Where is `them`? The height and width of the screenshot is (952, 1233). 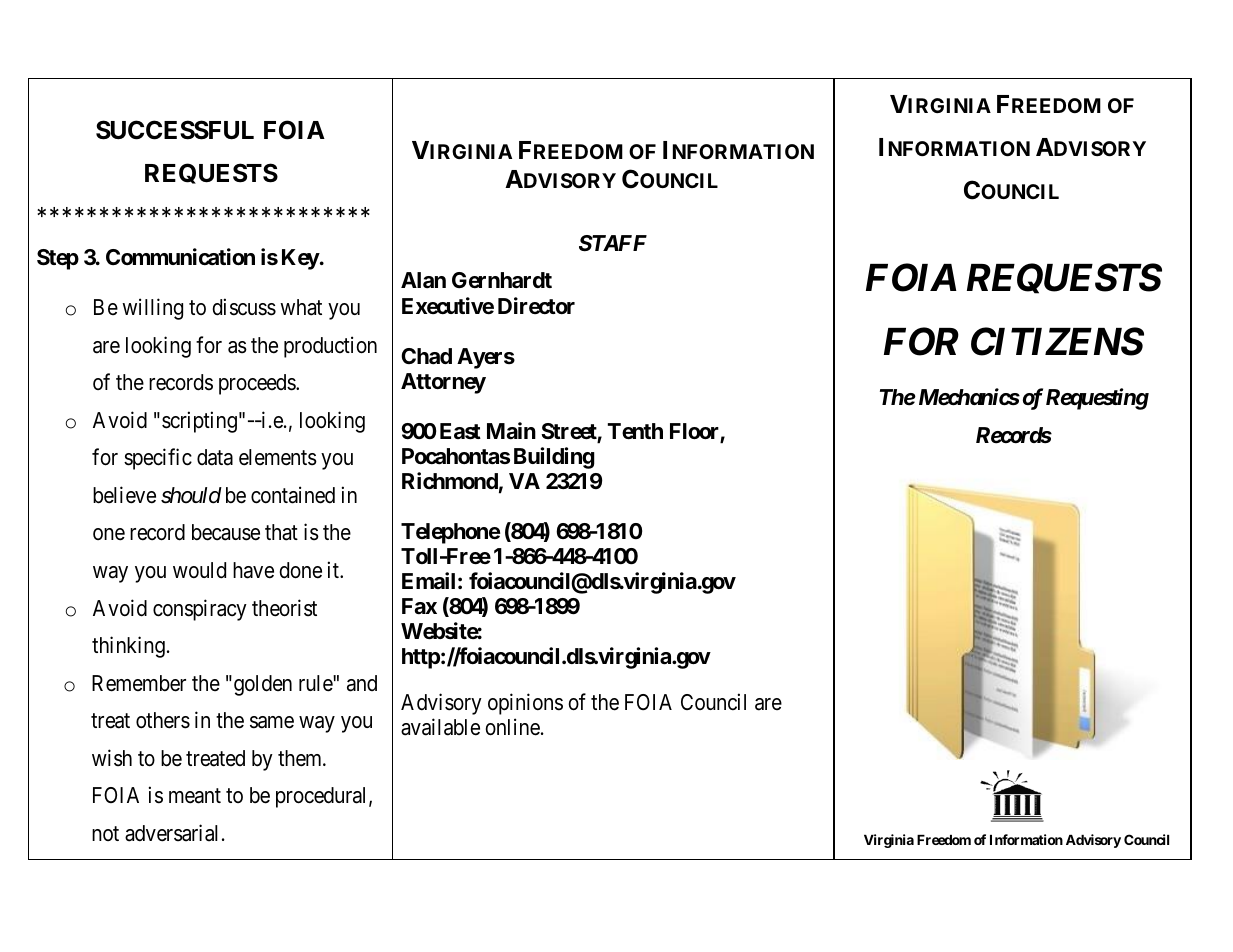
them is located at coordinates (301, 758).
